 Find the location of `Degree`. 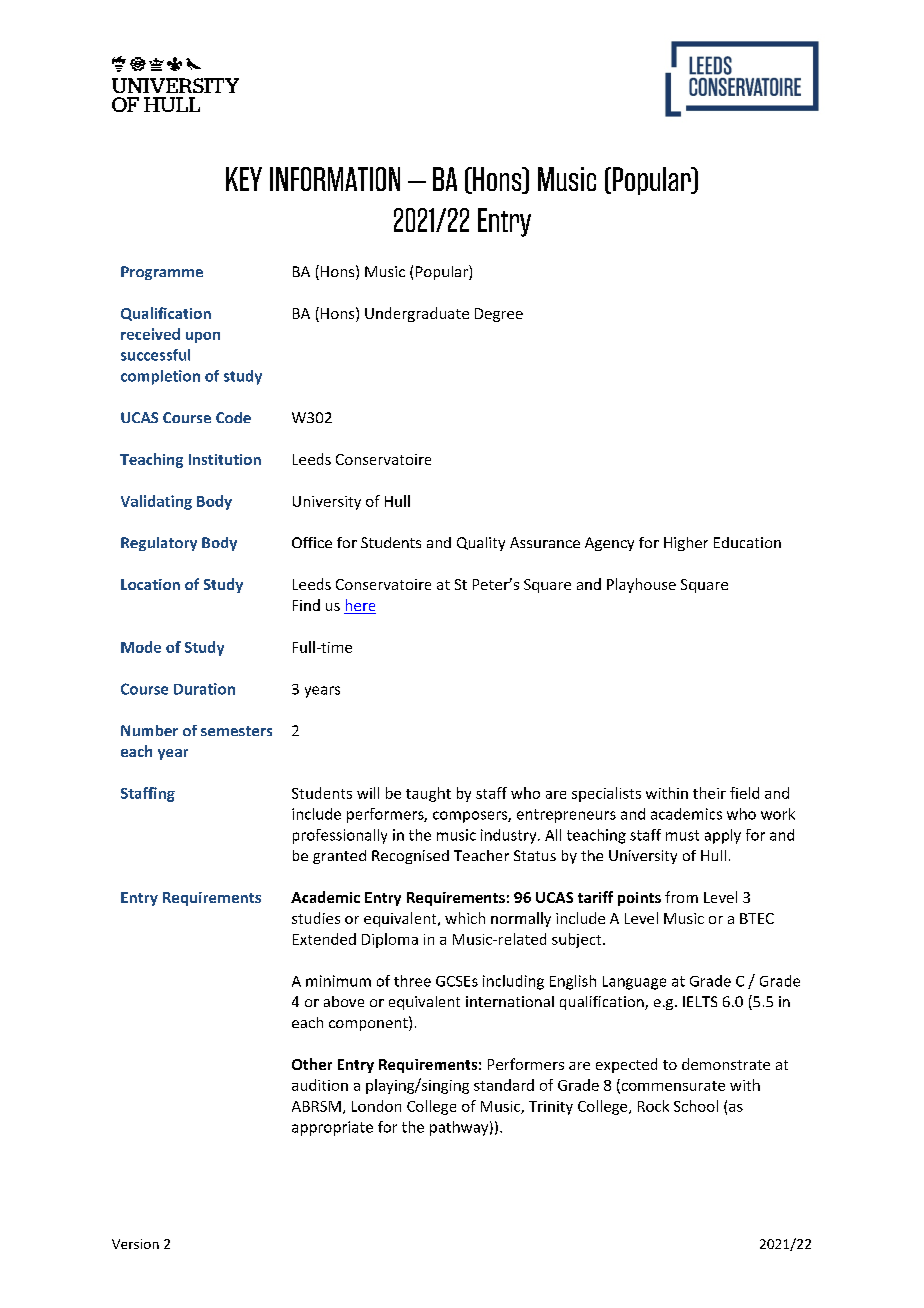

Degree is located at coordinates (499, 315).
